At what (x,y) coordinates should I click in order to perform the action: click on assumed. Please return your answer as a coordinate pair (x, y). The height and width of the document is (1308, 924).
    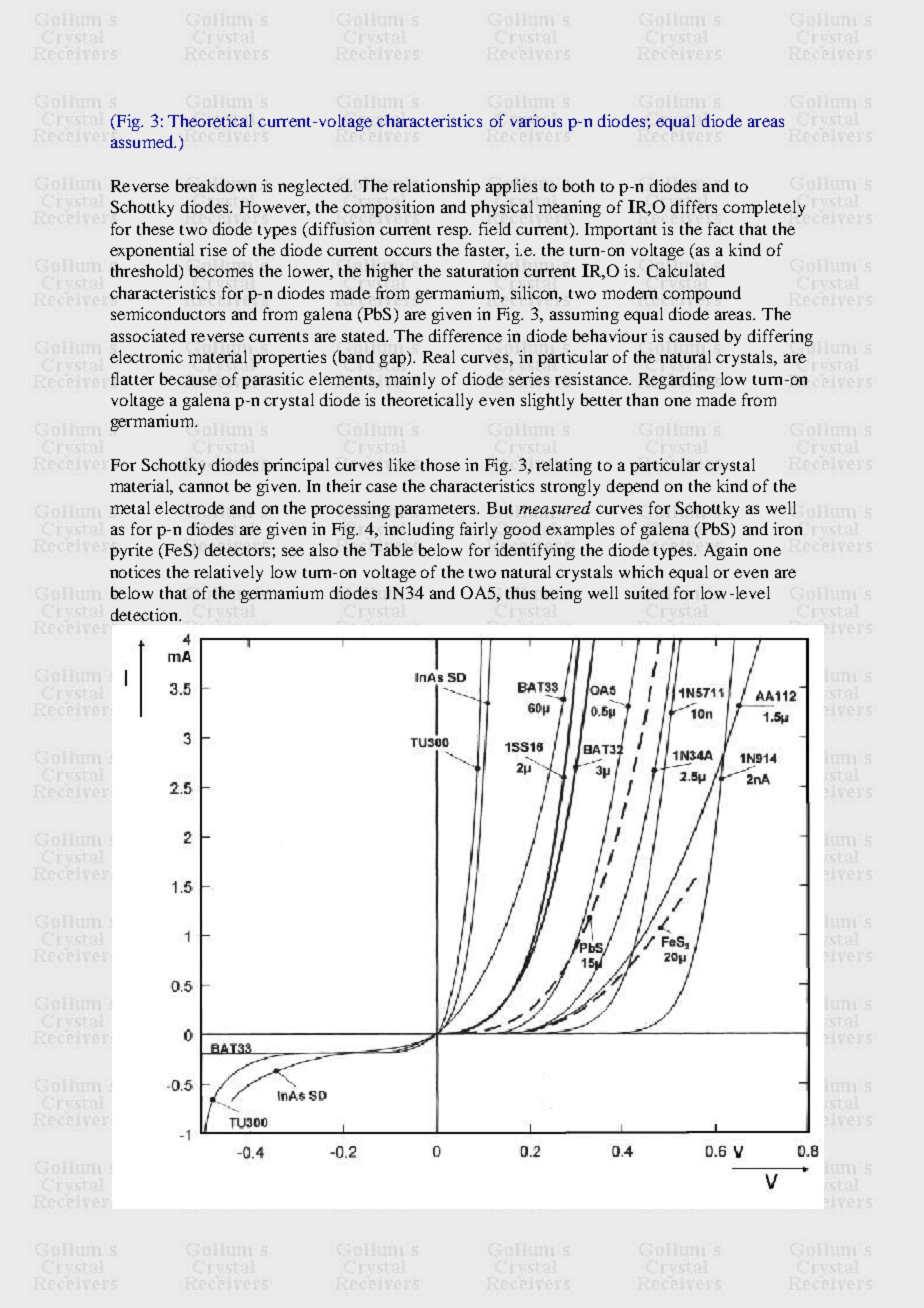
    Looking at the image, I should click on (143, 141).
